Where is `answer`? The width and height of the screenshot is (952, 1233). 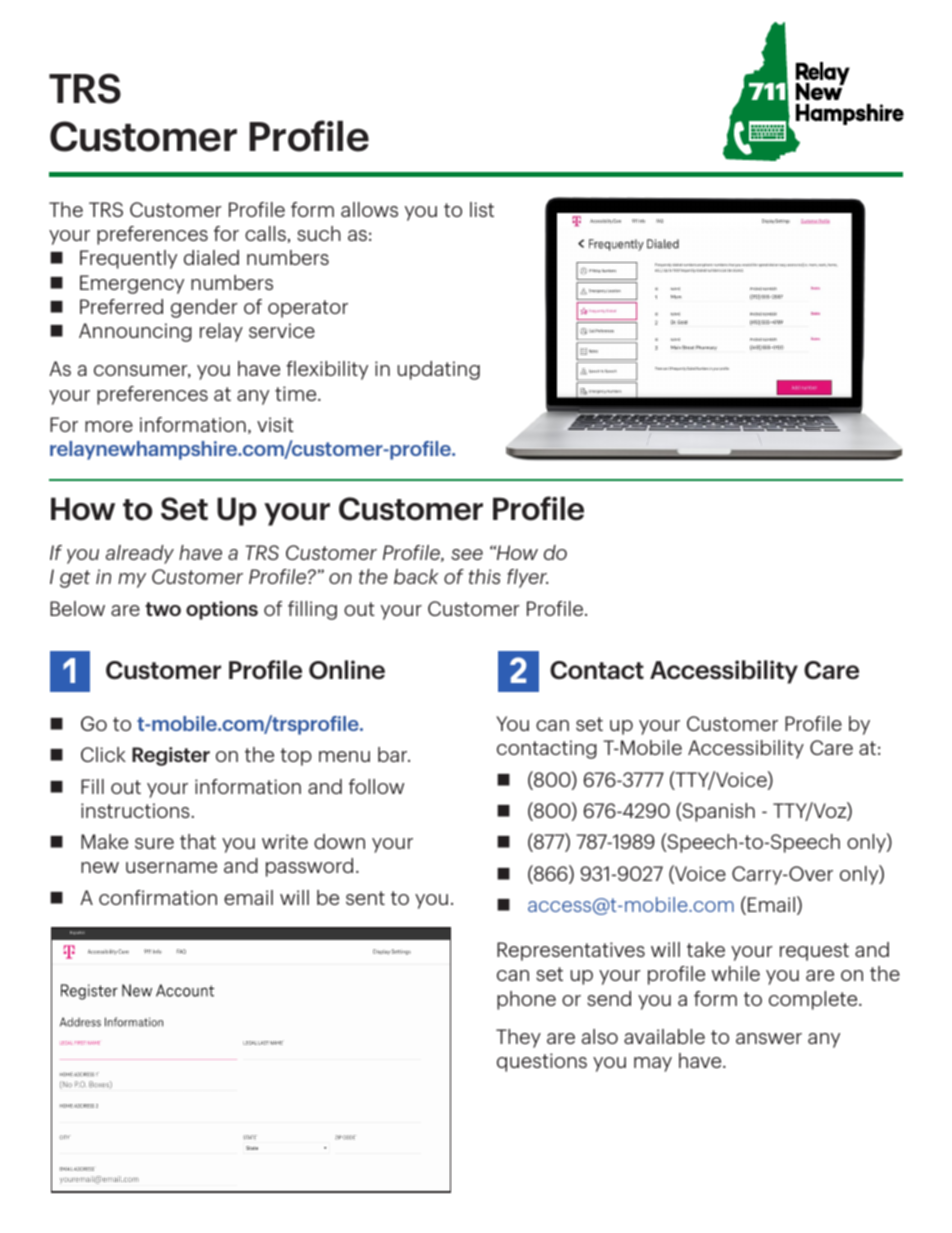
answer is located at coordinates (769, 1038).
